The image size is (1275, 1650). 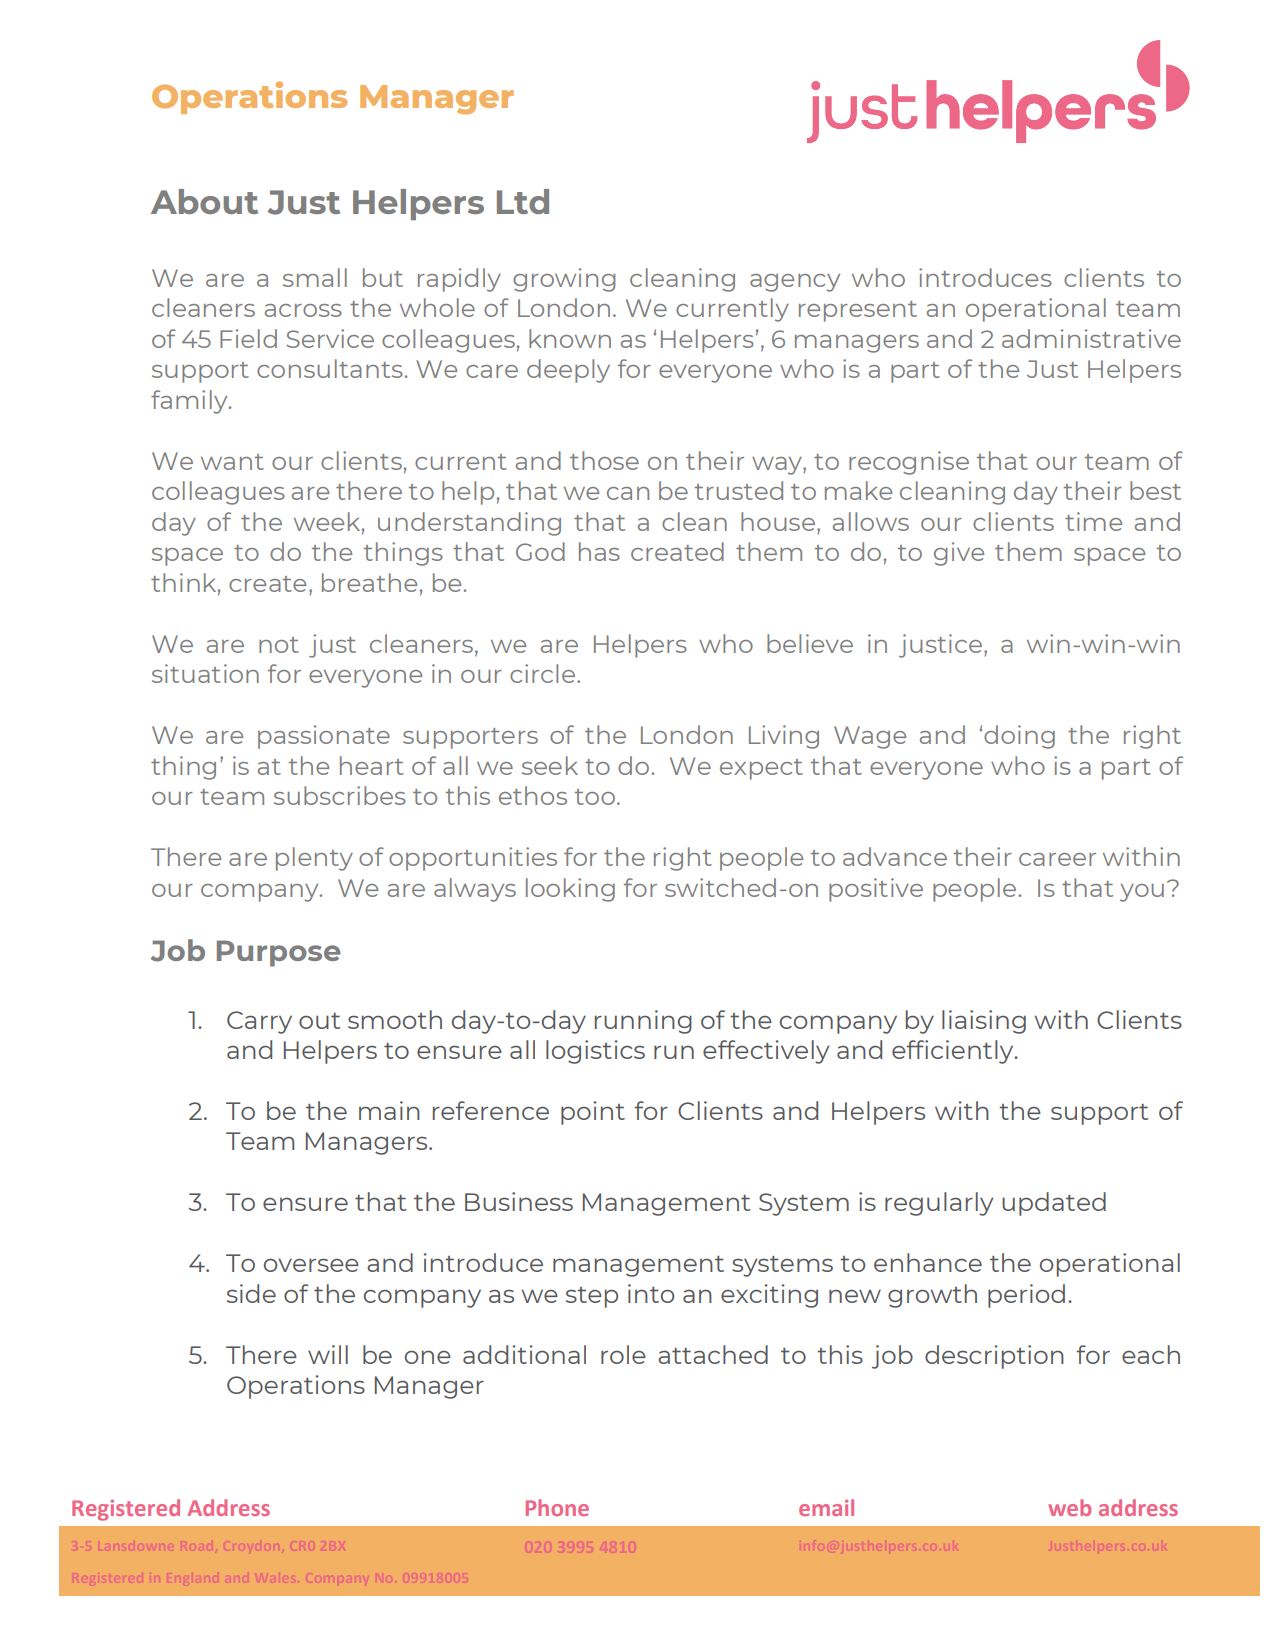 What do you see at coordinates (599, 551) in the screenshot?
I see `has` at bounding box center [599, 551].
